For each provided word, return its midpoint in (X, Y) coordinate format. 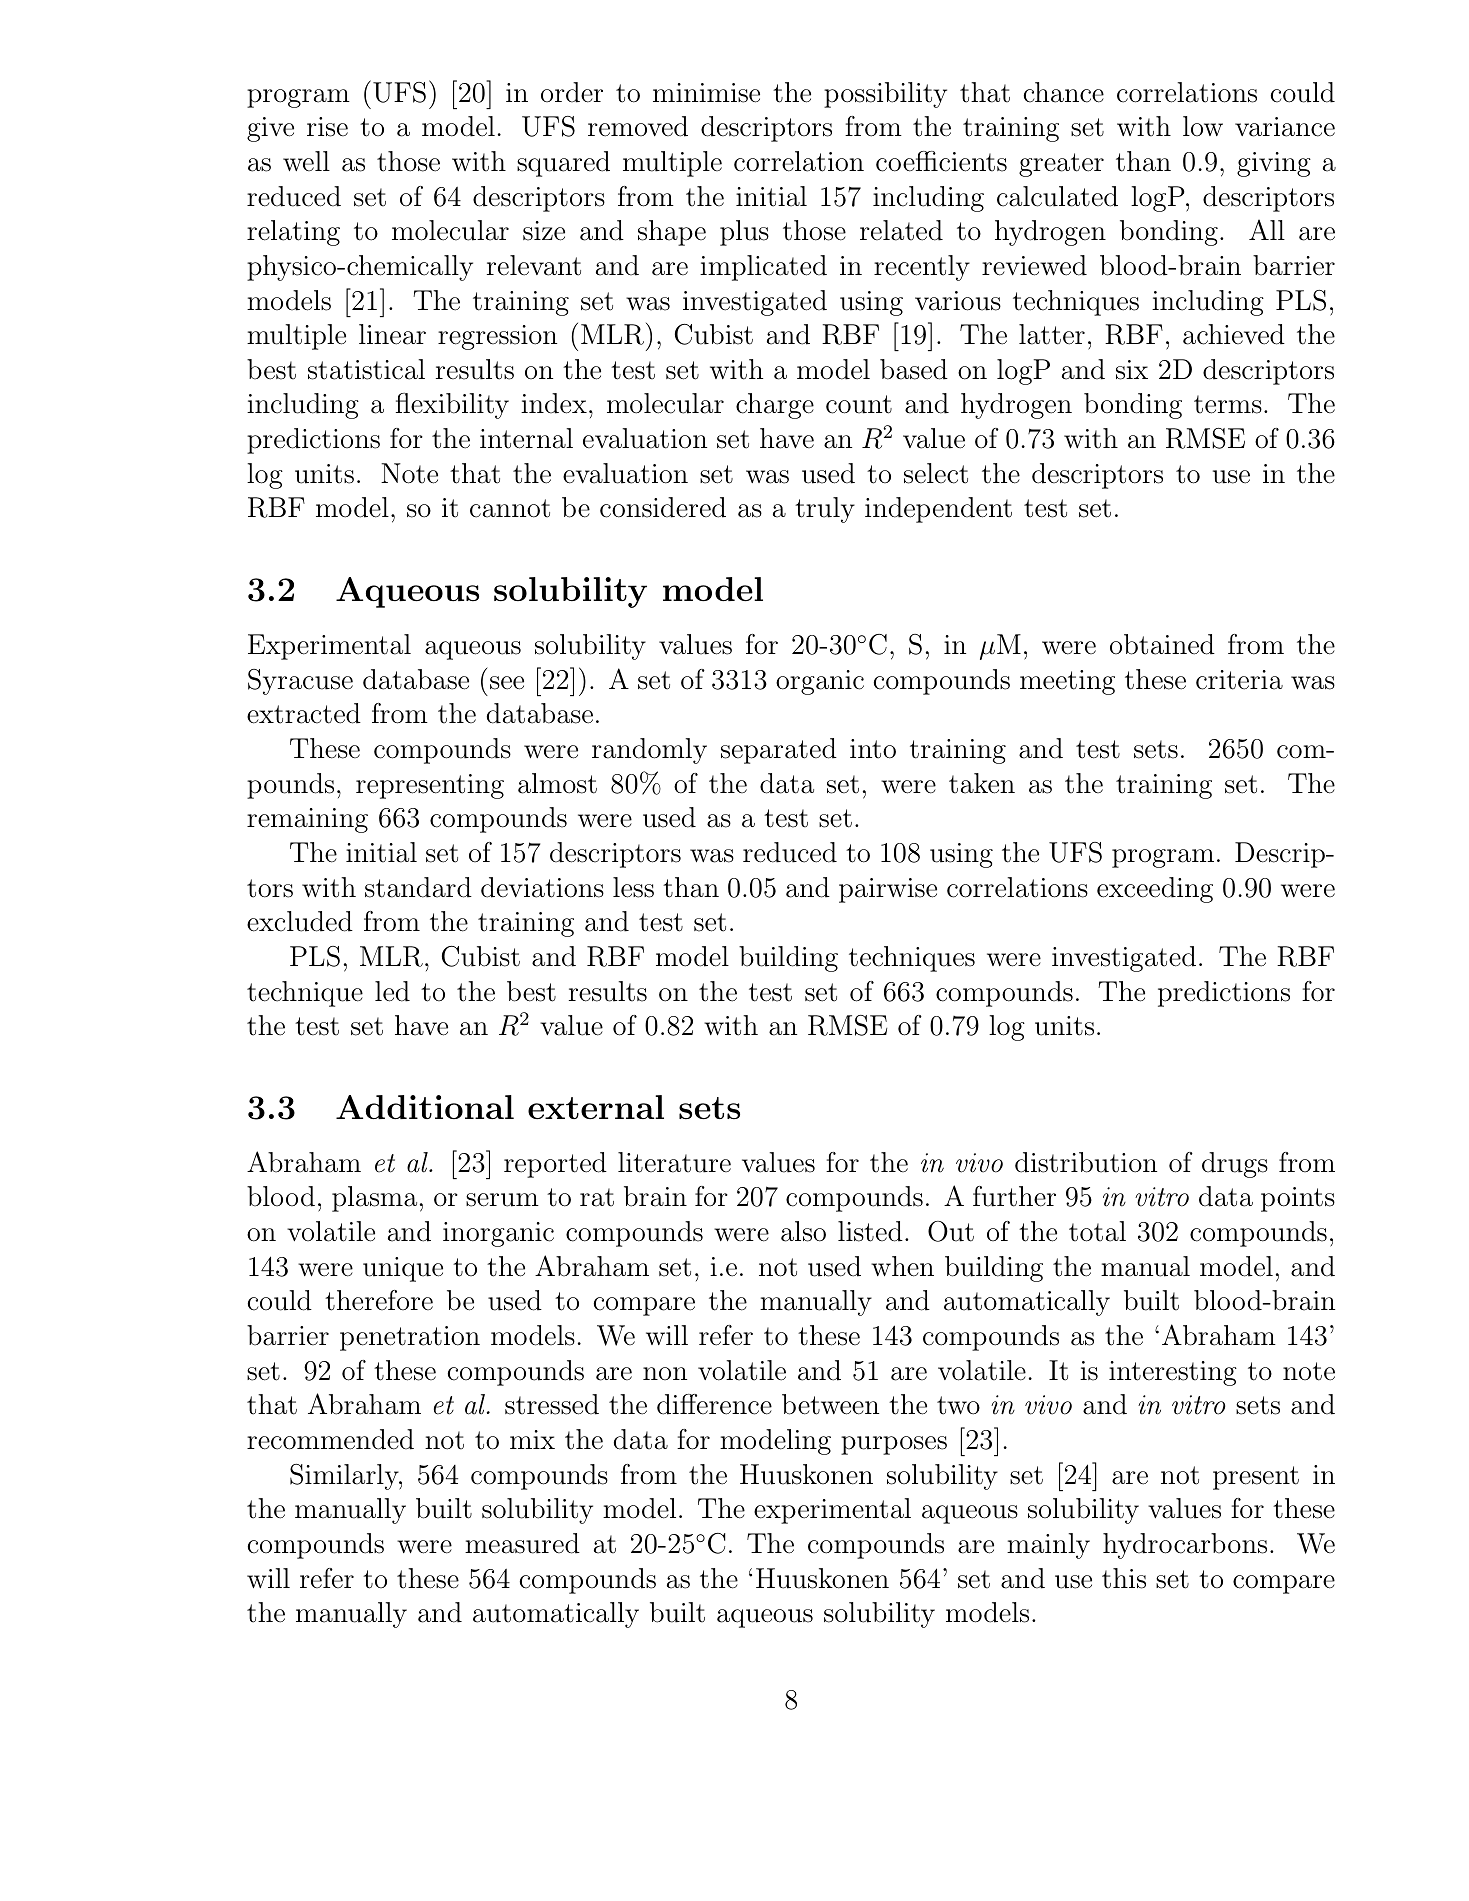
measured (522, 1543)
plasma (374, 1199)
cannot (510, 508)
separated (779, 751)
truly (825, 510)
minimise (706, 93)
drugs (1235, 1165)
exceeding (1155, 890)
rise (327, 127)
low (1203, 126)
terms (1228, 404)
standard (418, 887)
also (803, 1231)
